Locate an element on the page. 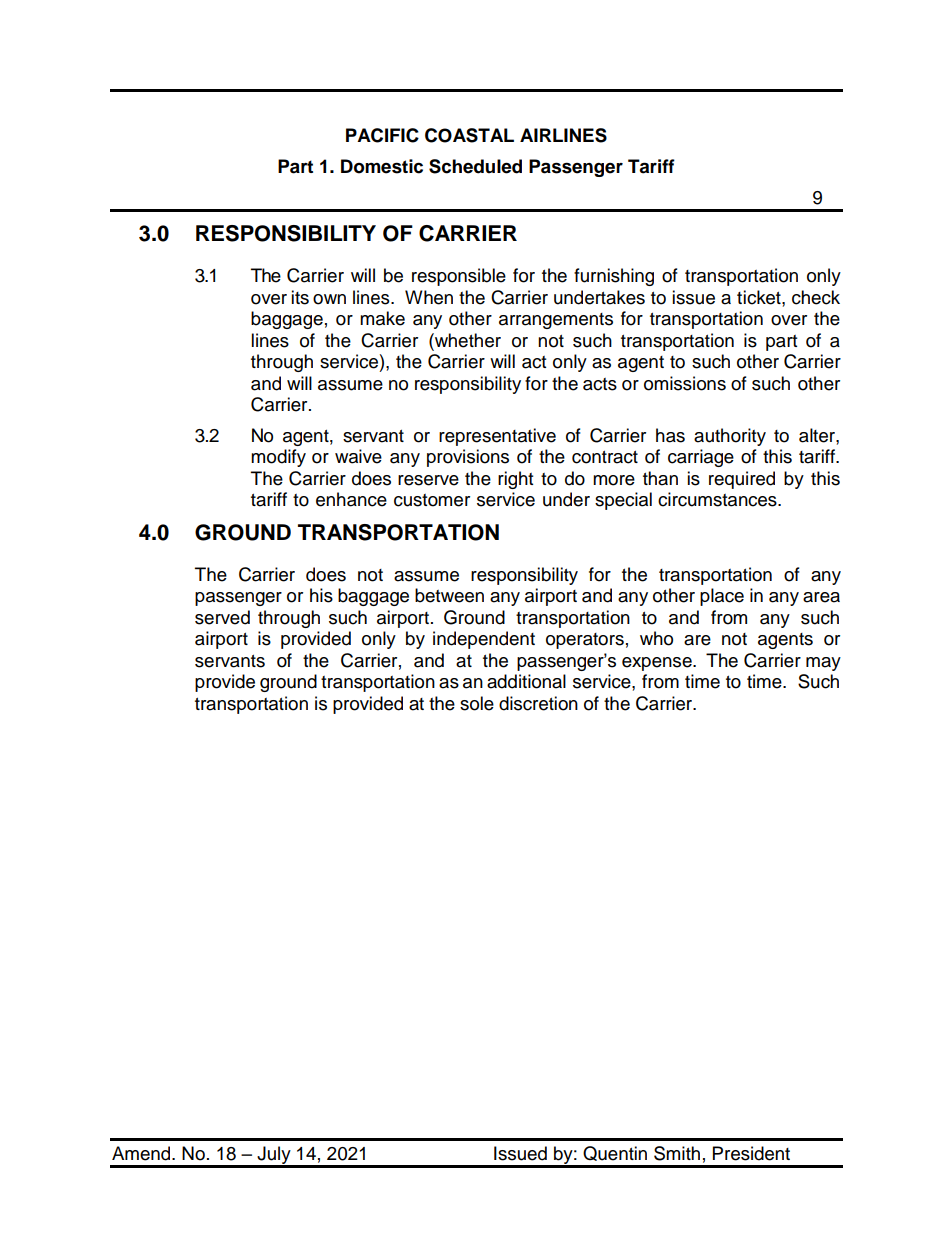  served is located at coordinates (222, 617).
